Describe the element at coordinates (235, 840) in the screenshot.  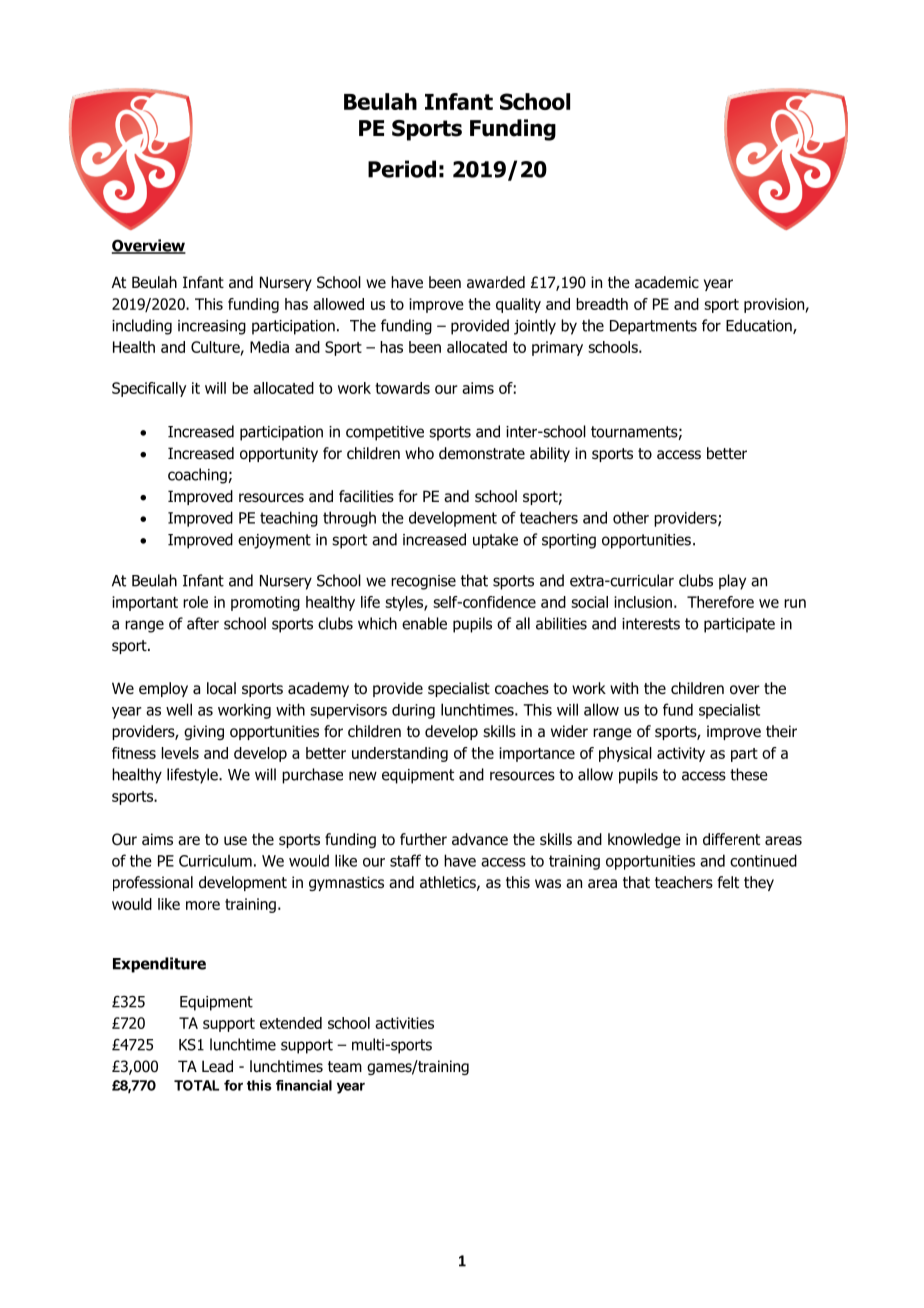
I see `use` at that location.
